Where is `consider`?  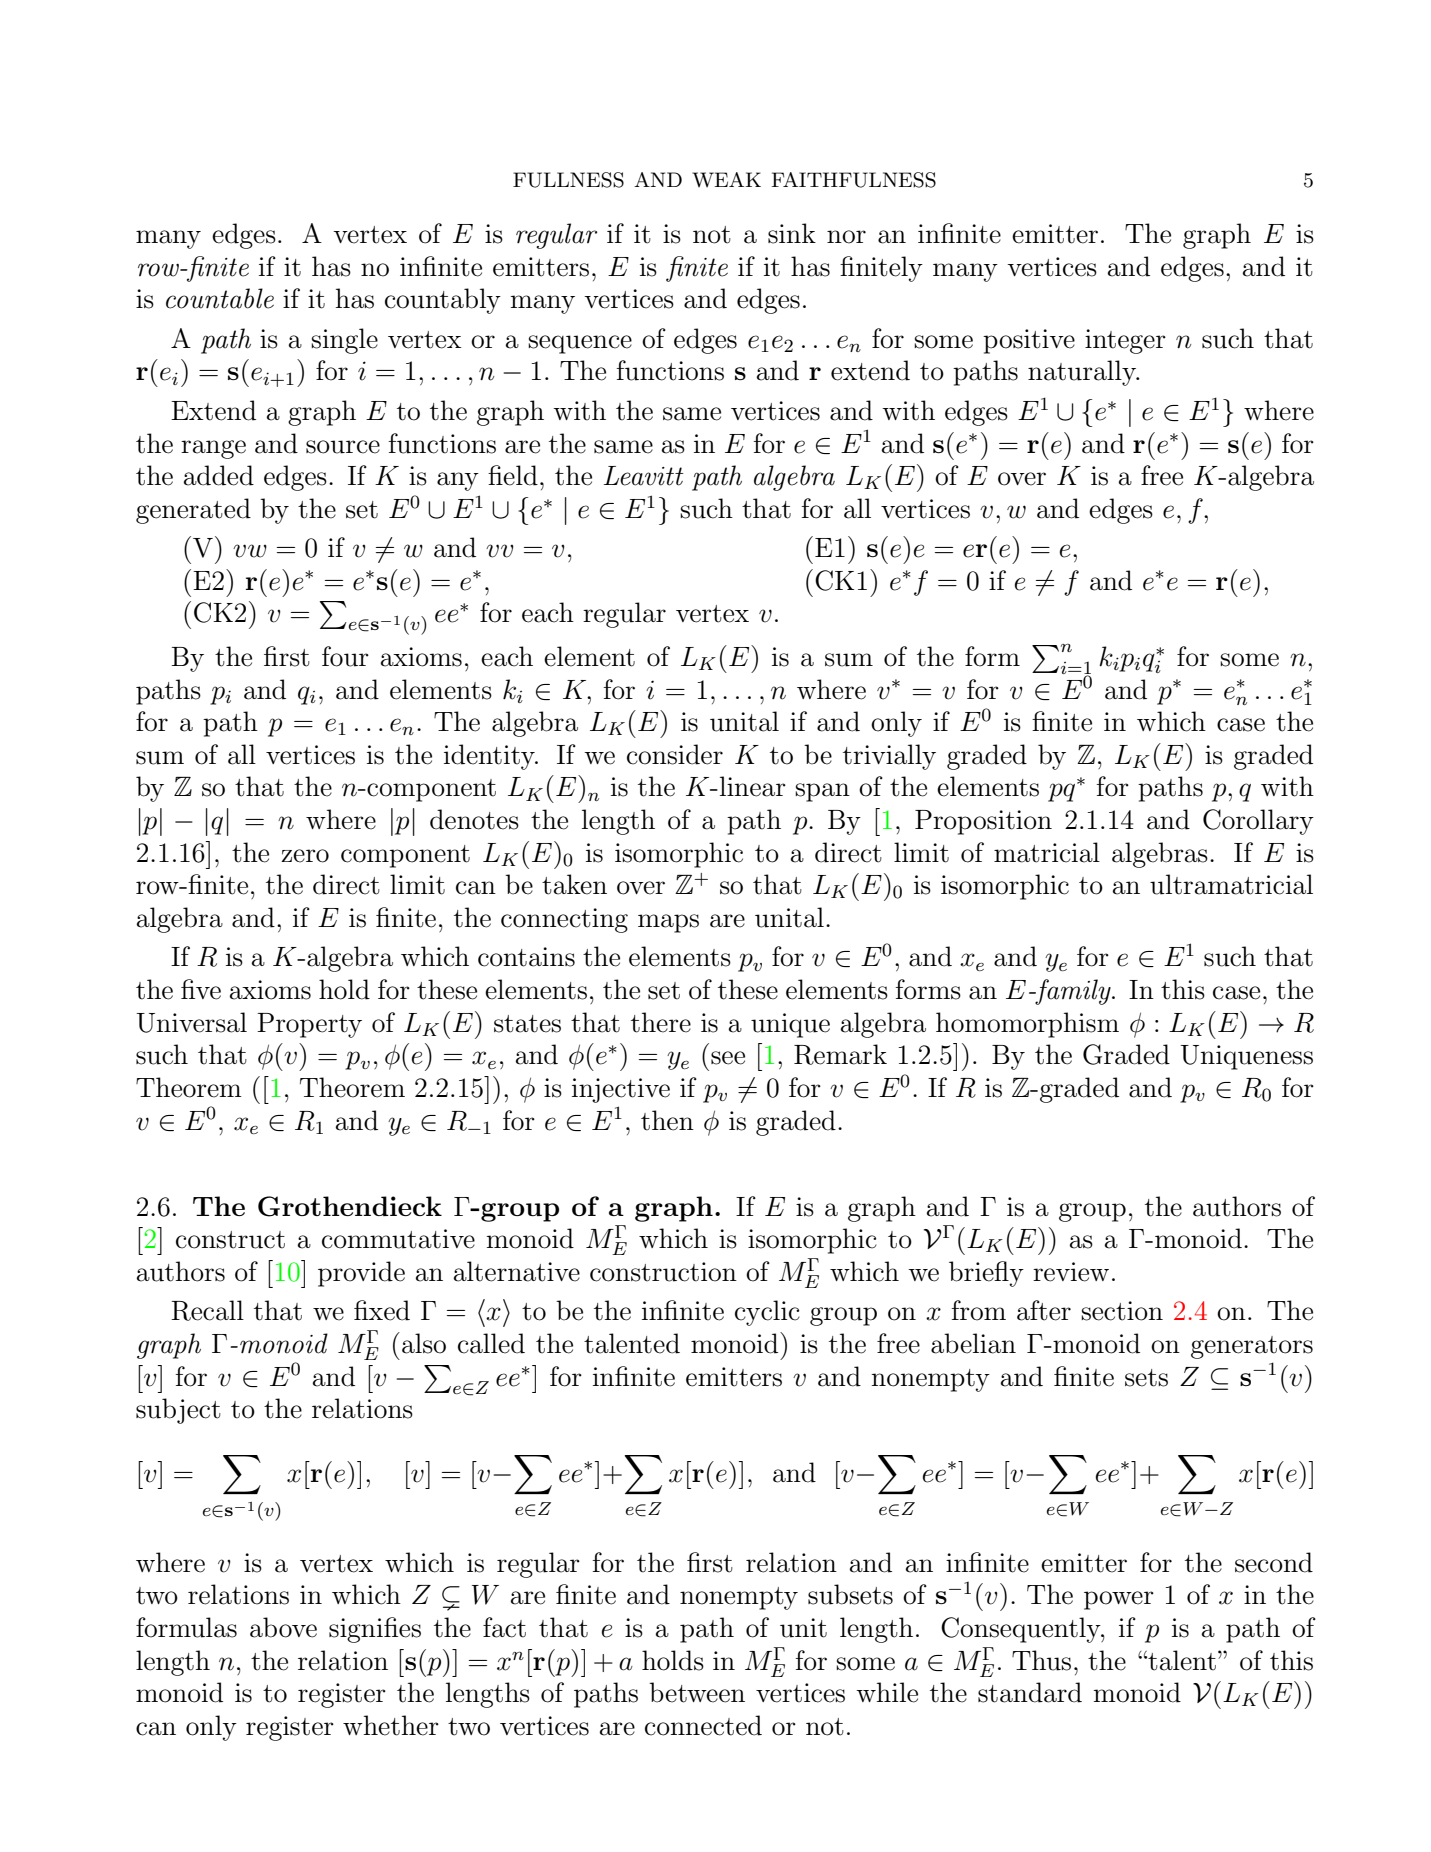 consider is located at coordinates (675, 754).
